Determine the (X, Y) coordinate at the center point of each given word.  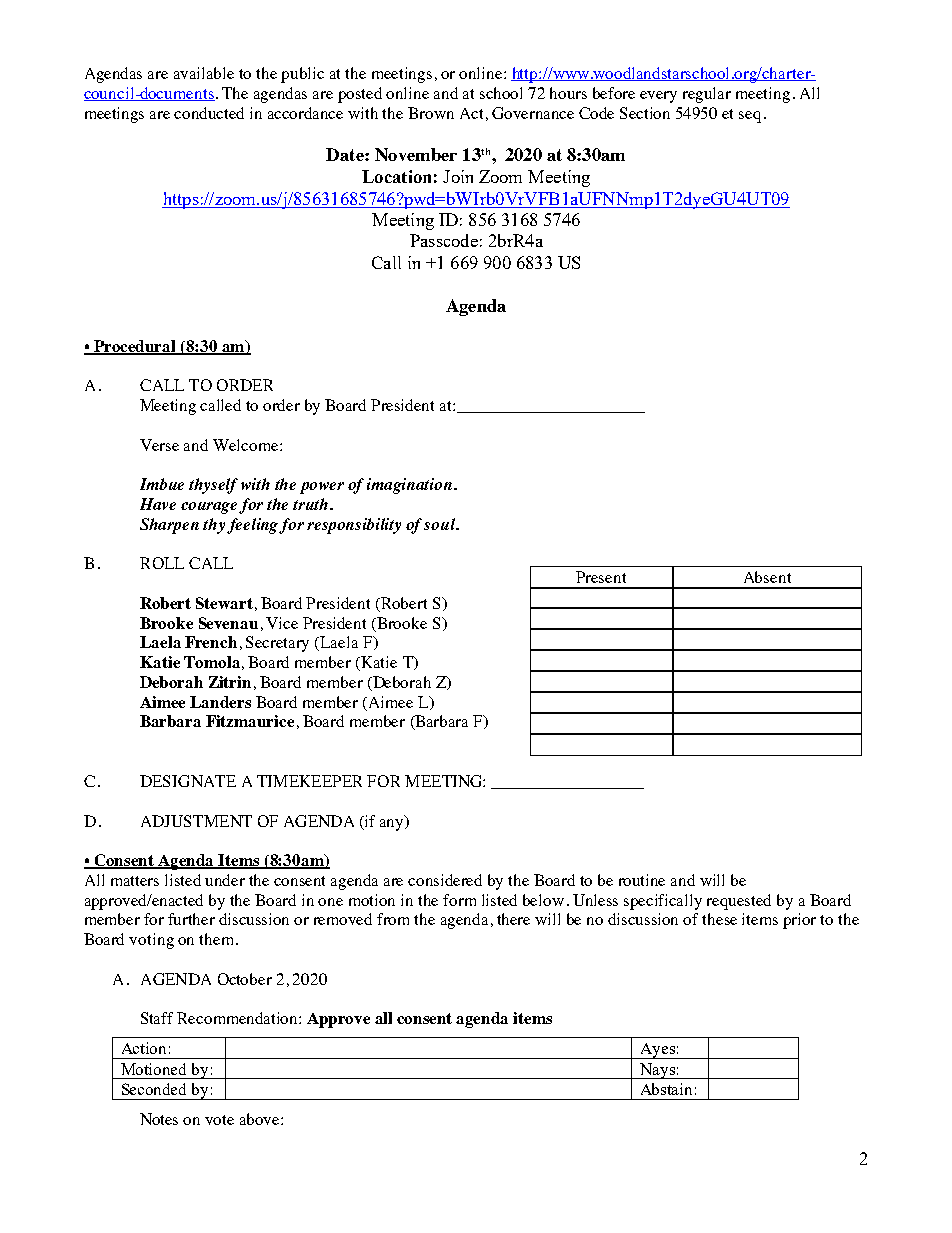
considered (445, 880)
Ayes (657, 1051)
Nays (657, 1071)
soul (441, 524)
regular (707, 95)
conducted (209, 113)
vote (219, 1120)
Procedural (135, 347)
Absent (767, 577)
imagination (411, 486)
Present (601, 577)
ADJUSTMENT (196, 821)
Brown (431, 113)
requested (739, 902)
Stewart (224, 603)
